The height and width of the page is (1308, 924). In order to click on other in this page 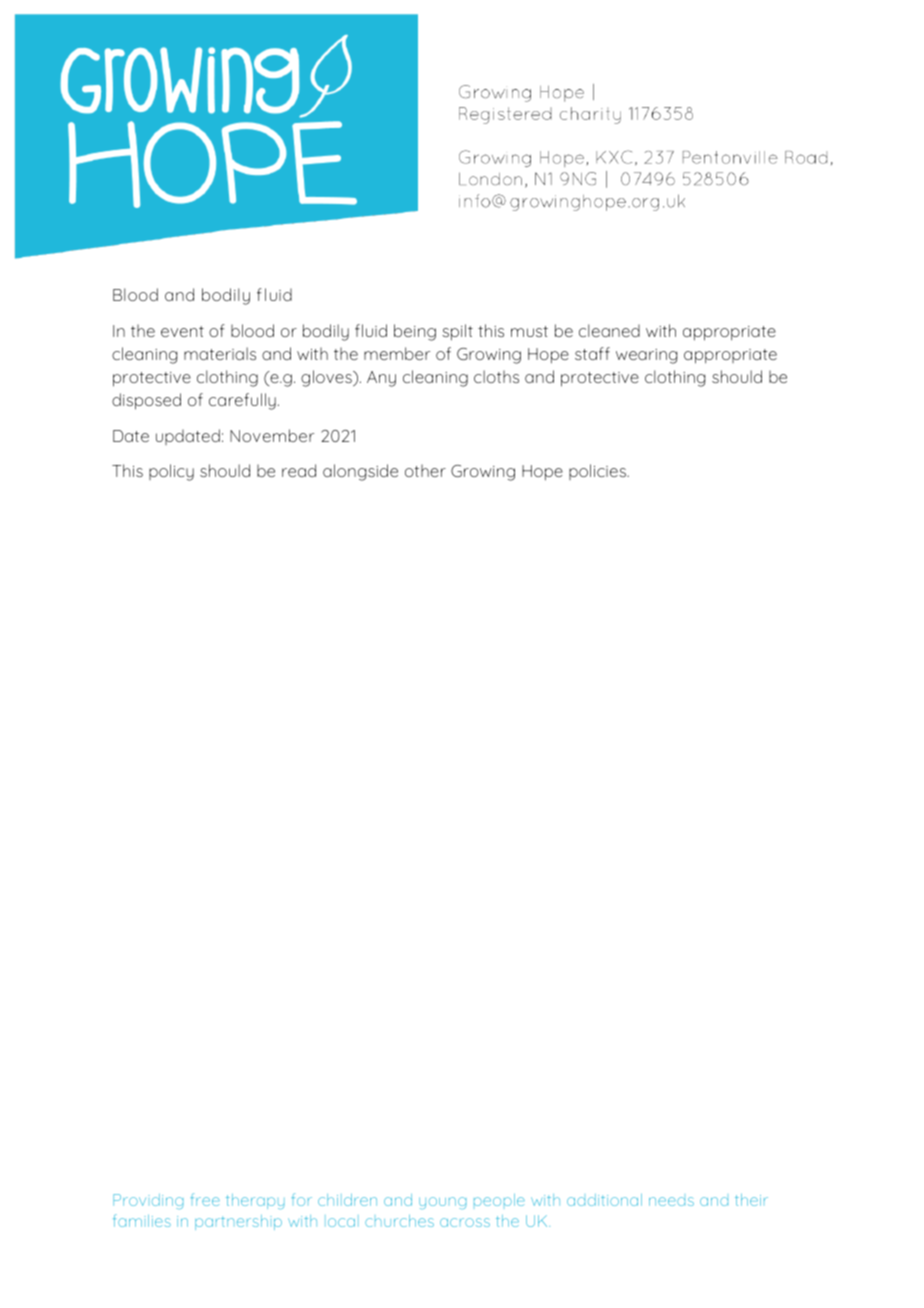, I will do `click(425, 470)`.
